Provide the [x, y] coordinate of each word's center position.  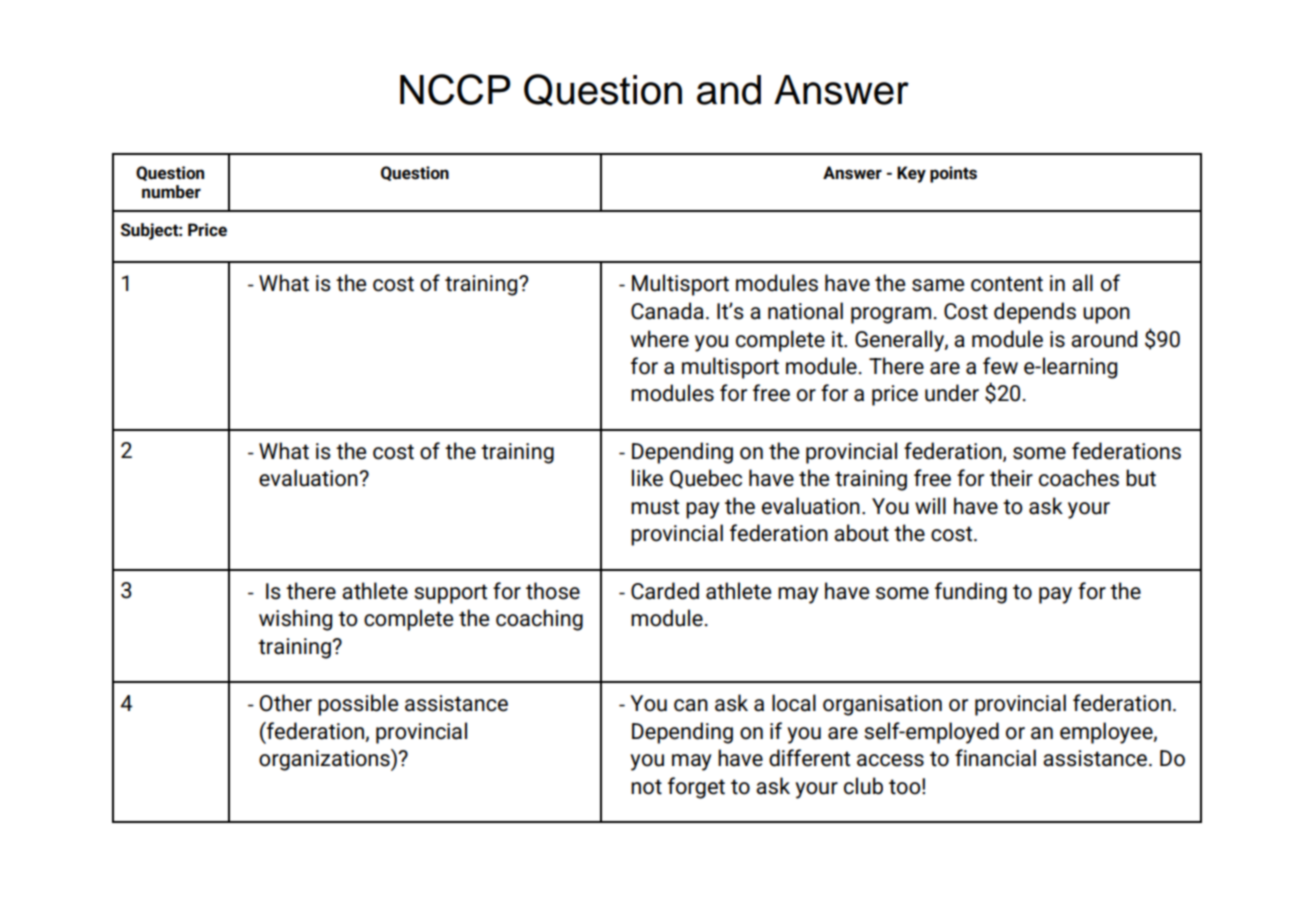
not [646, 787]
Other [286, 703]
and [729, 90]
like [647, 478]
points [953, 174]
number [171, 192]
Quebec [706, 479]
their [1011, 478]
